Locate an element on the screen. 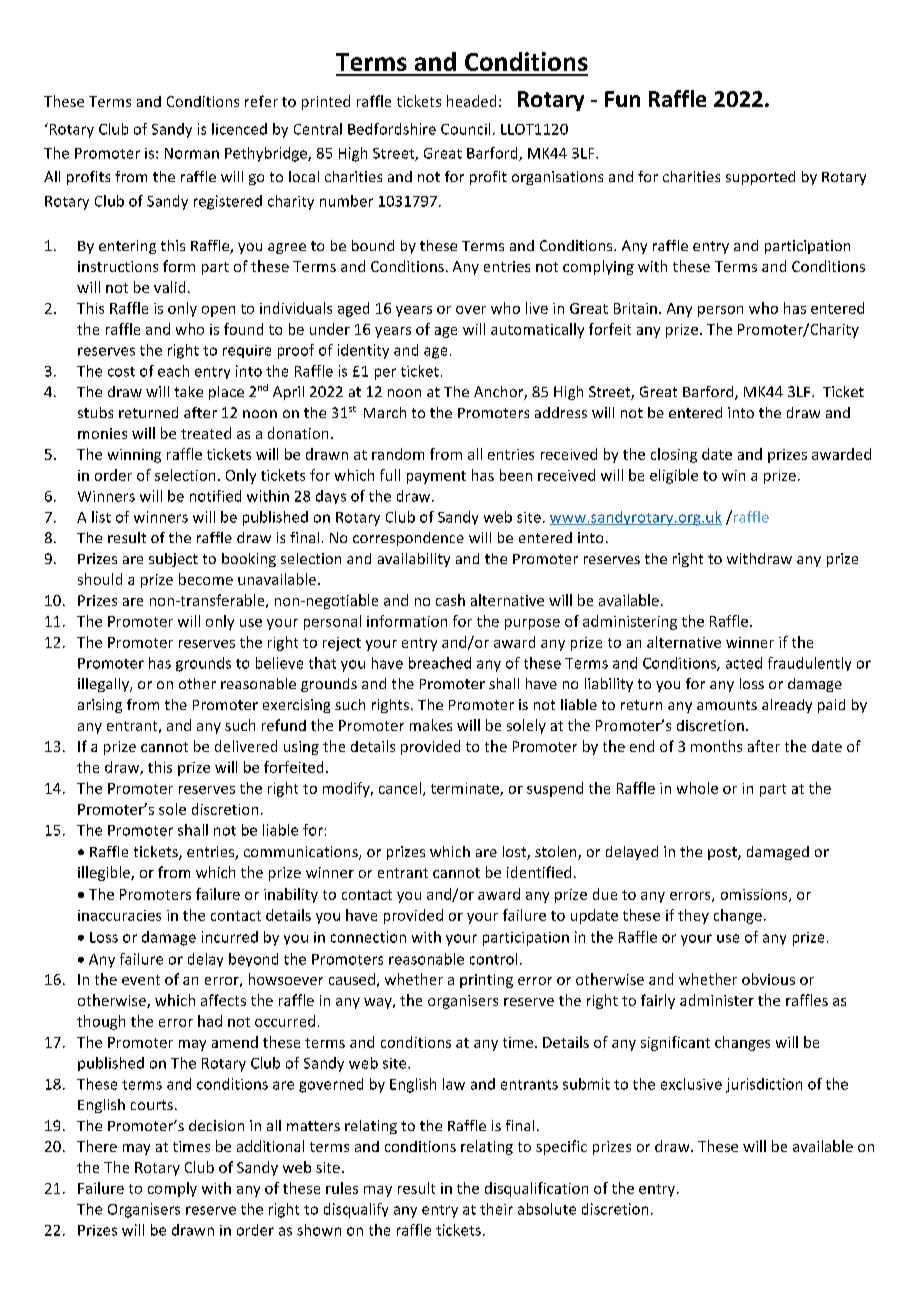 Image resolution: width=924 pixels, height=1308 pixels. supported is located at coordinates (760, 178).
